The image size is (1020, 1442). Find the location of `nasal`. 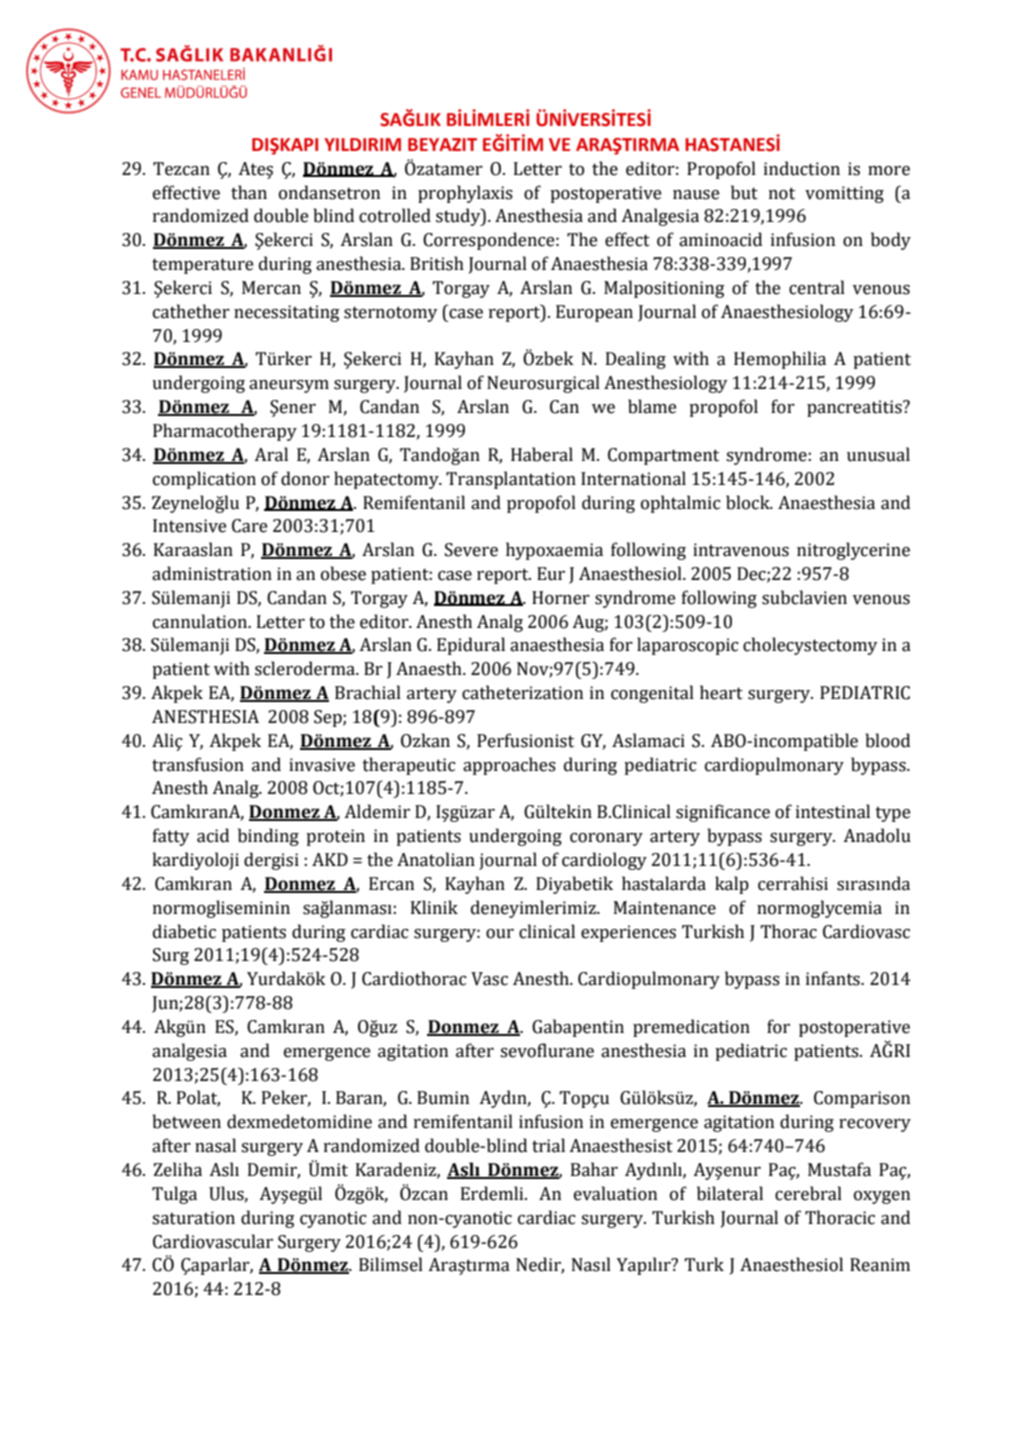

nasal is located at coordinates (215, 1145).
